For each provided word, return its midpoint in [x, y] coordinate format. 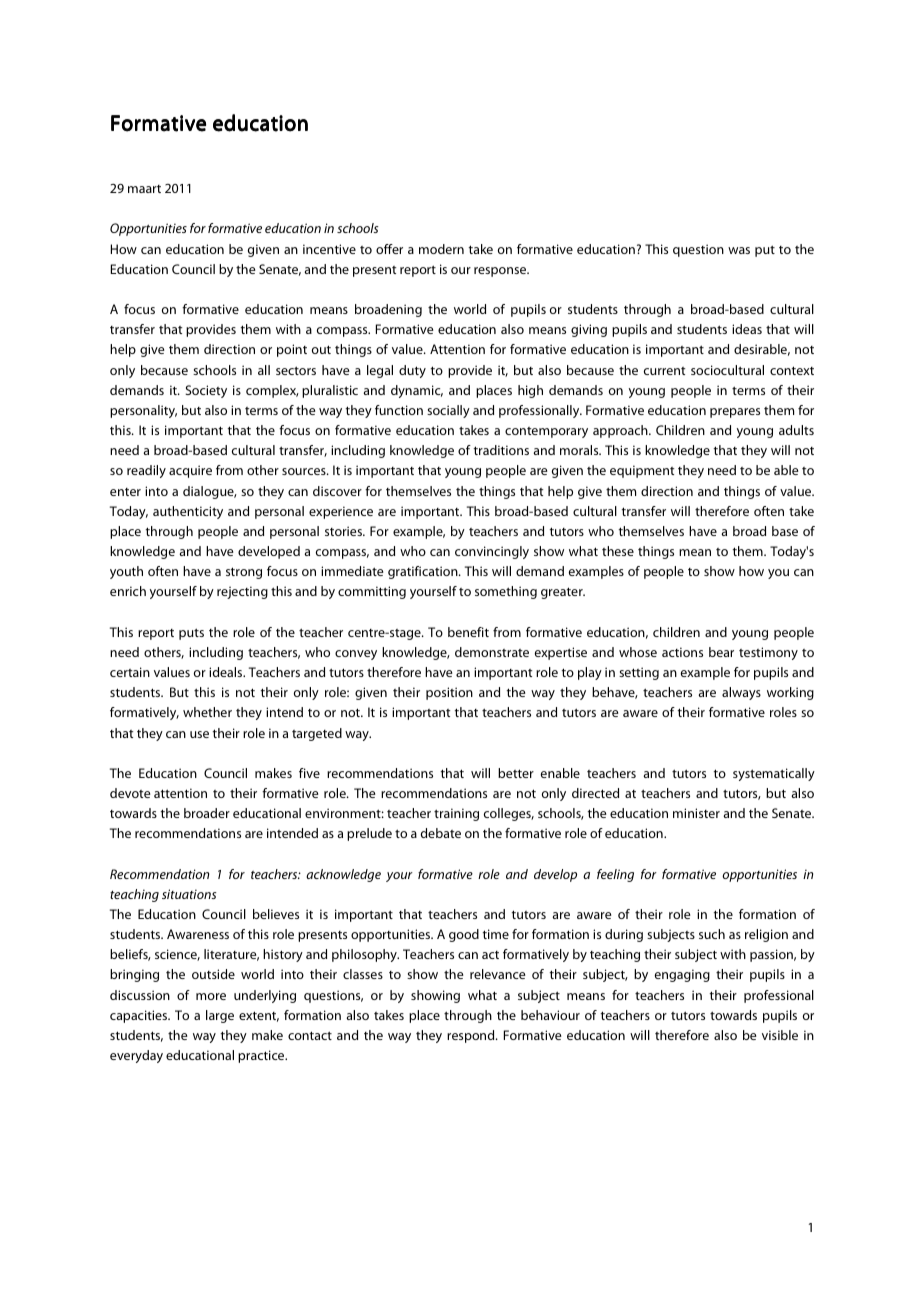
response [501, 272]
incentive [329, 249]
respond [472, 1036]
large [220, 1016]
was [739, 250]
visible [780, 1035]
